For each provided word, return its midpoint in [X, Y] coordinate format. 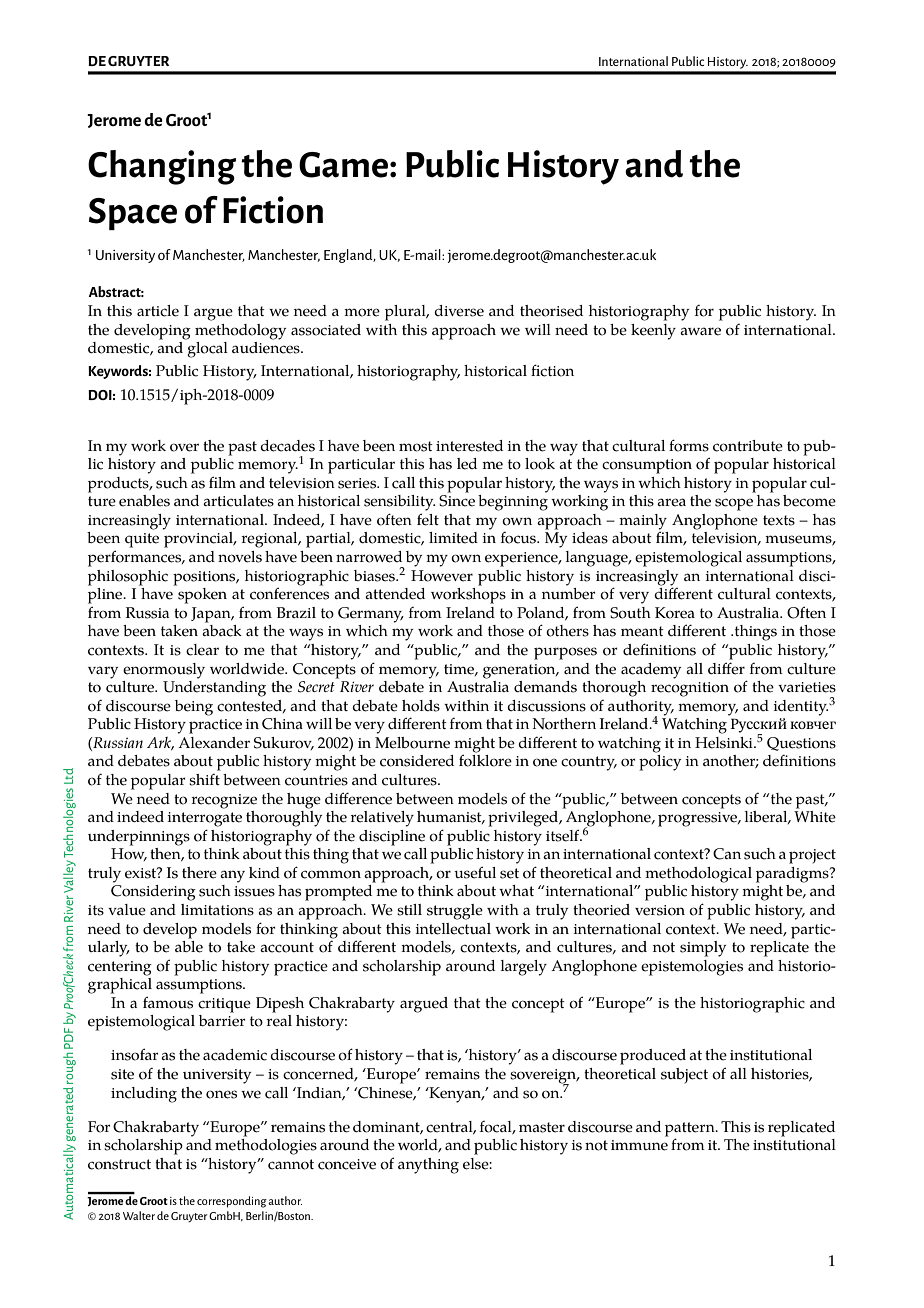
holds [421, 706]
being [194, 708]
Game [343, 165]
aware [700, 331]
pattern [691, 1129]
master [542, 1127]
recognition [690, 689]
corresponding [232, 1202]
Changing [162, 167]
